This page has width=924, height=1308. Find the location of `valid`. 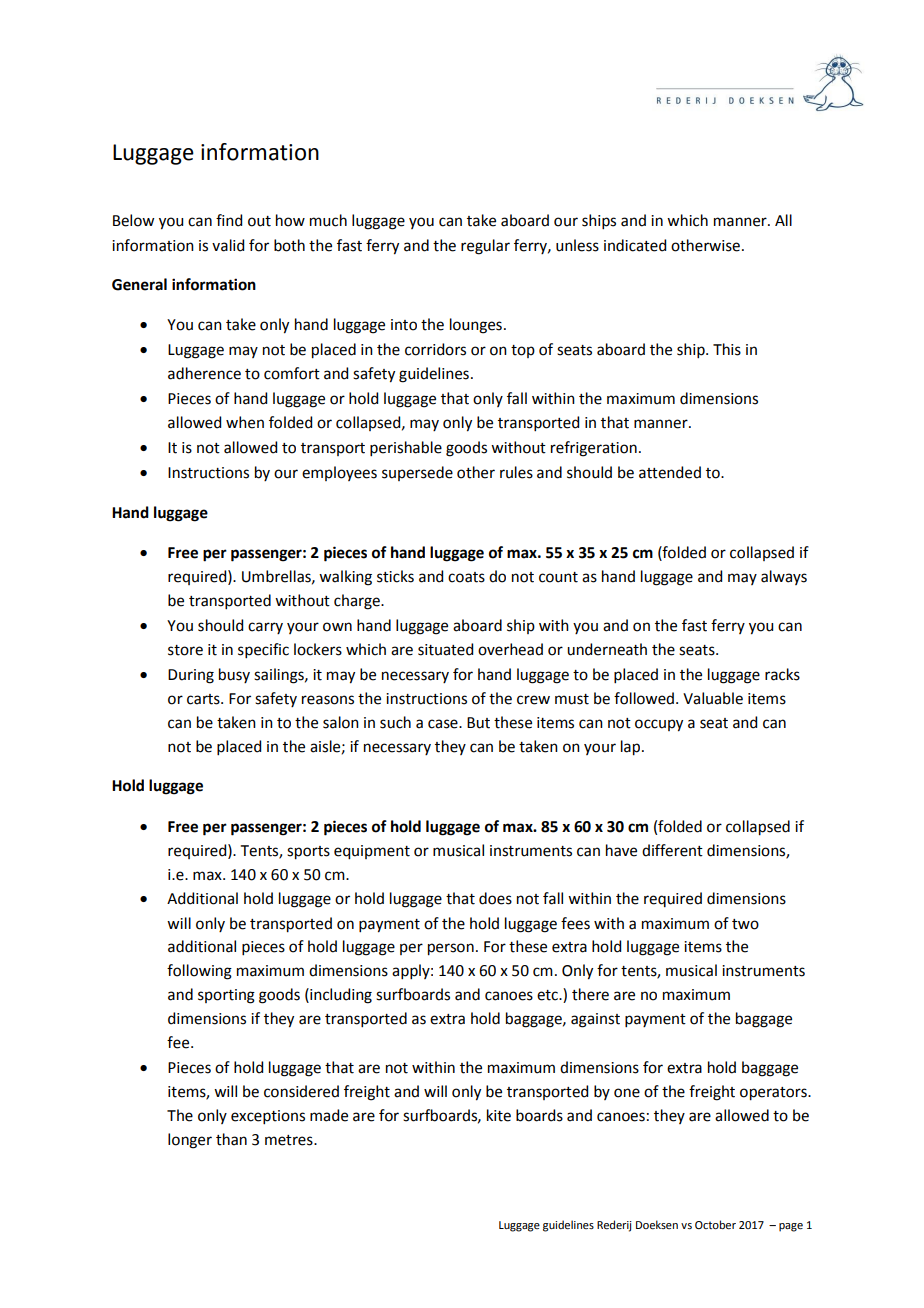

valid is located at coordinates (228, 245).
